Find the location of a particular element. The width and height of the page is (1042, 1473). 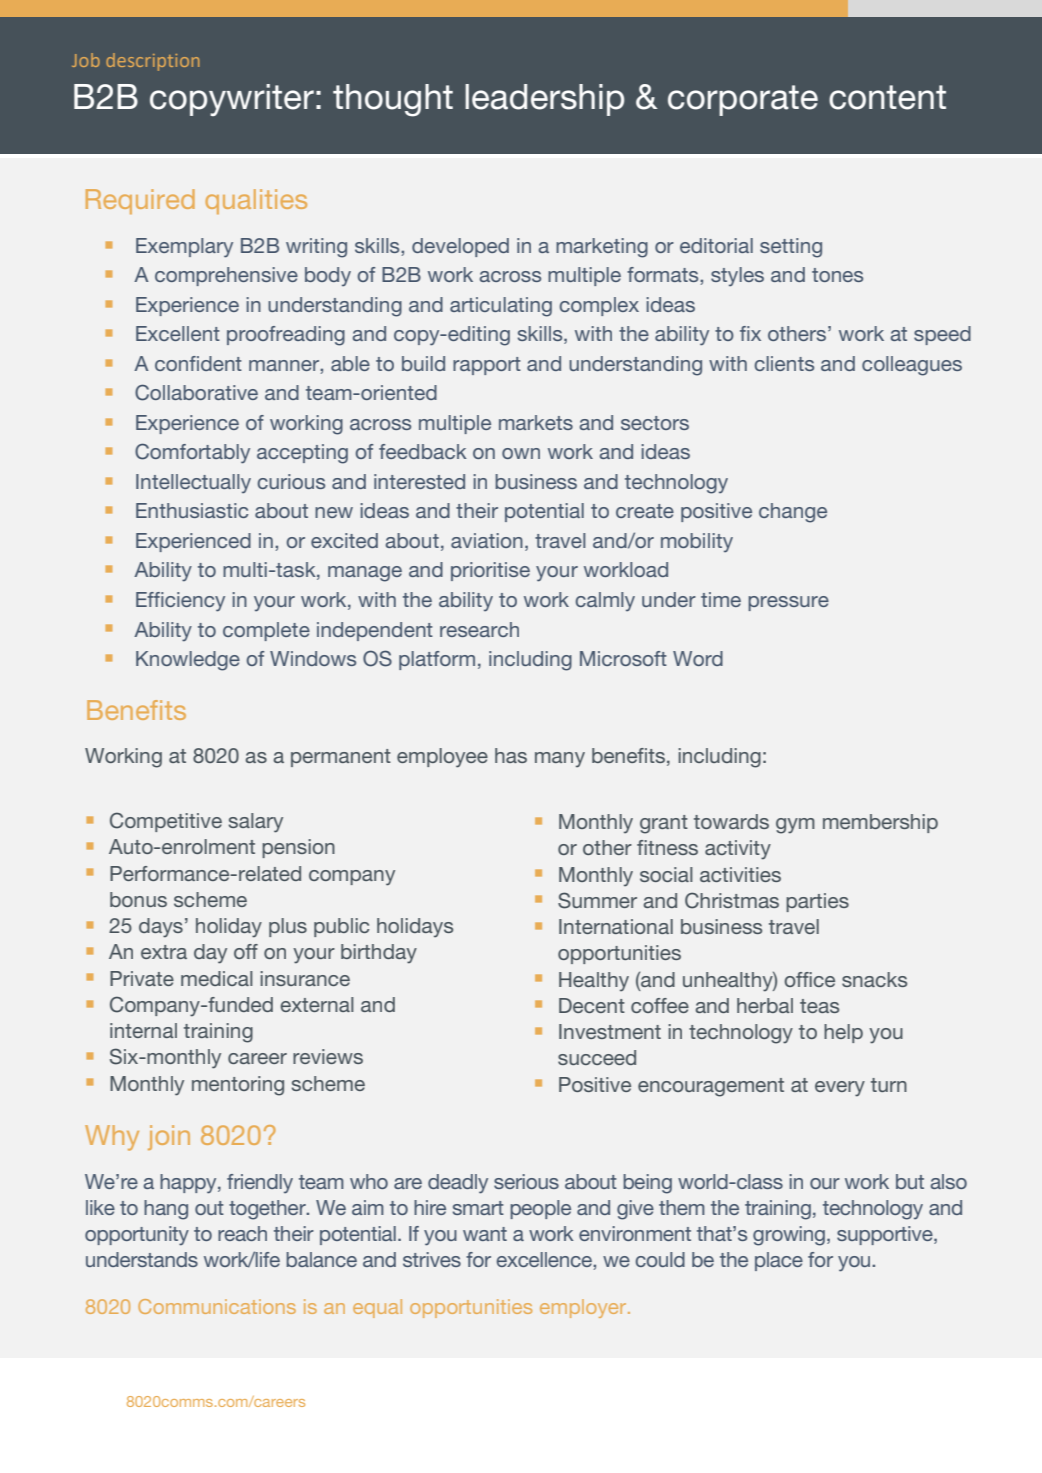

Decent is located at coordinates (592, 1005).
